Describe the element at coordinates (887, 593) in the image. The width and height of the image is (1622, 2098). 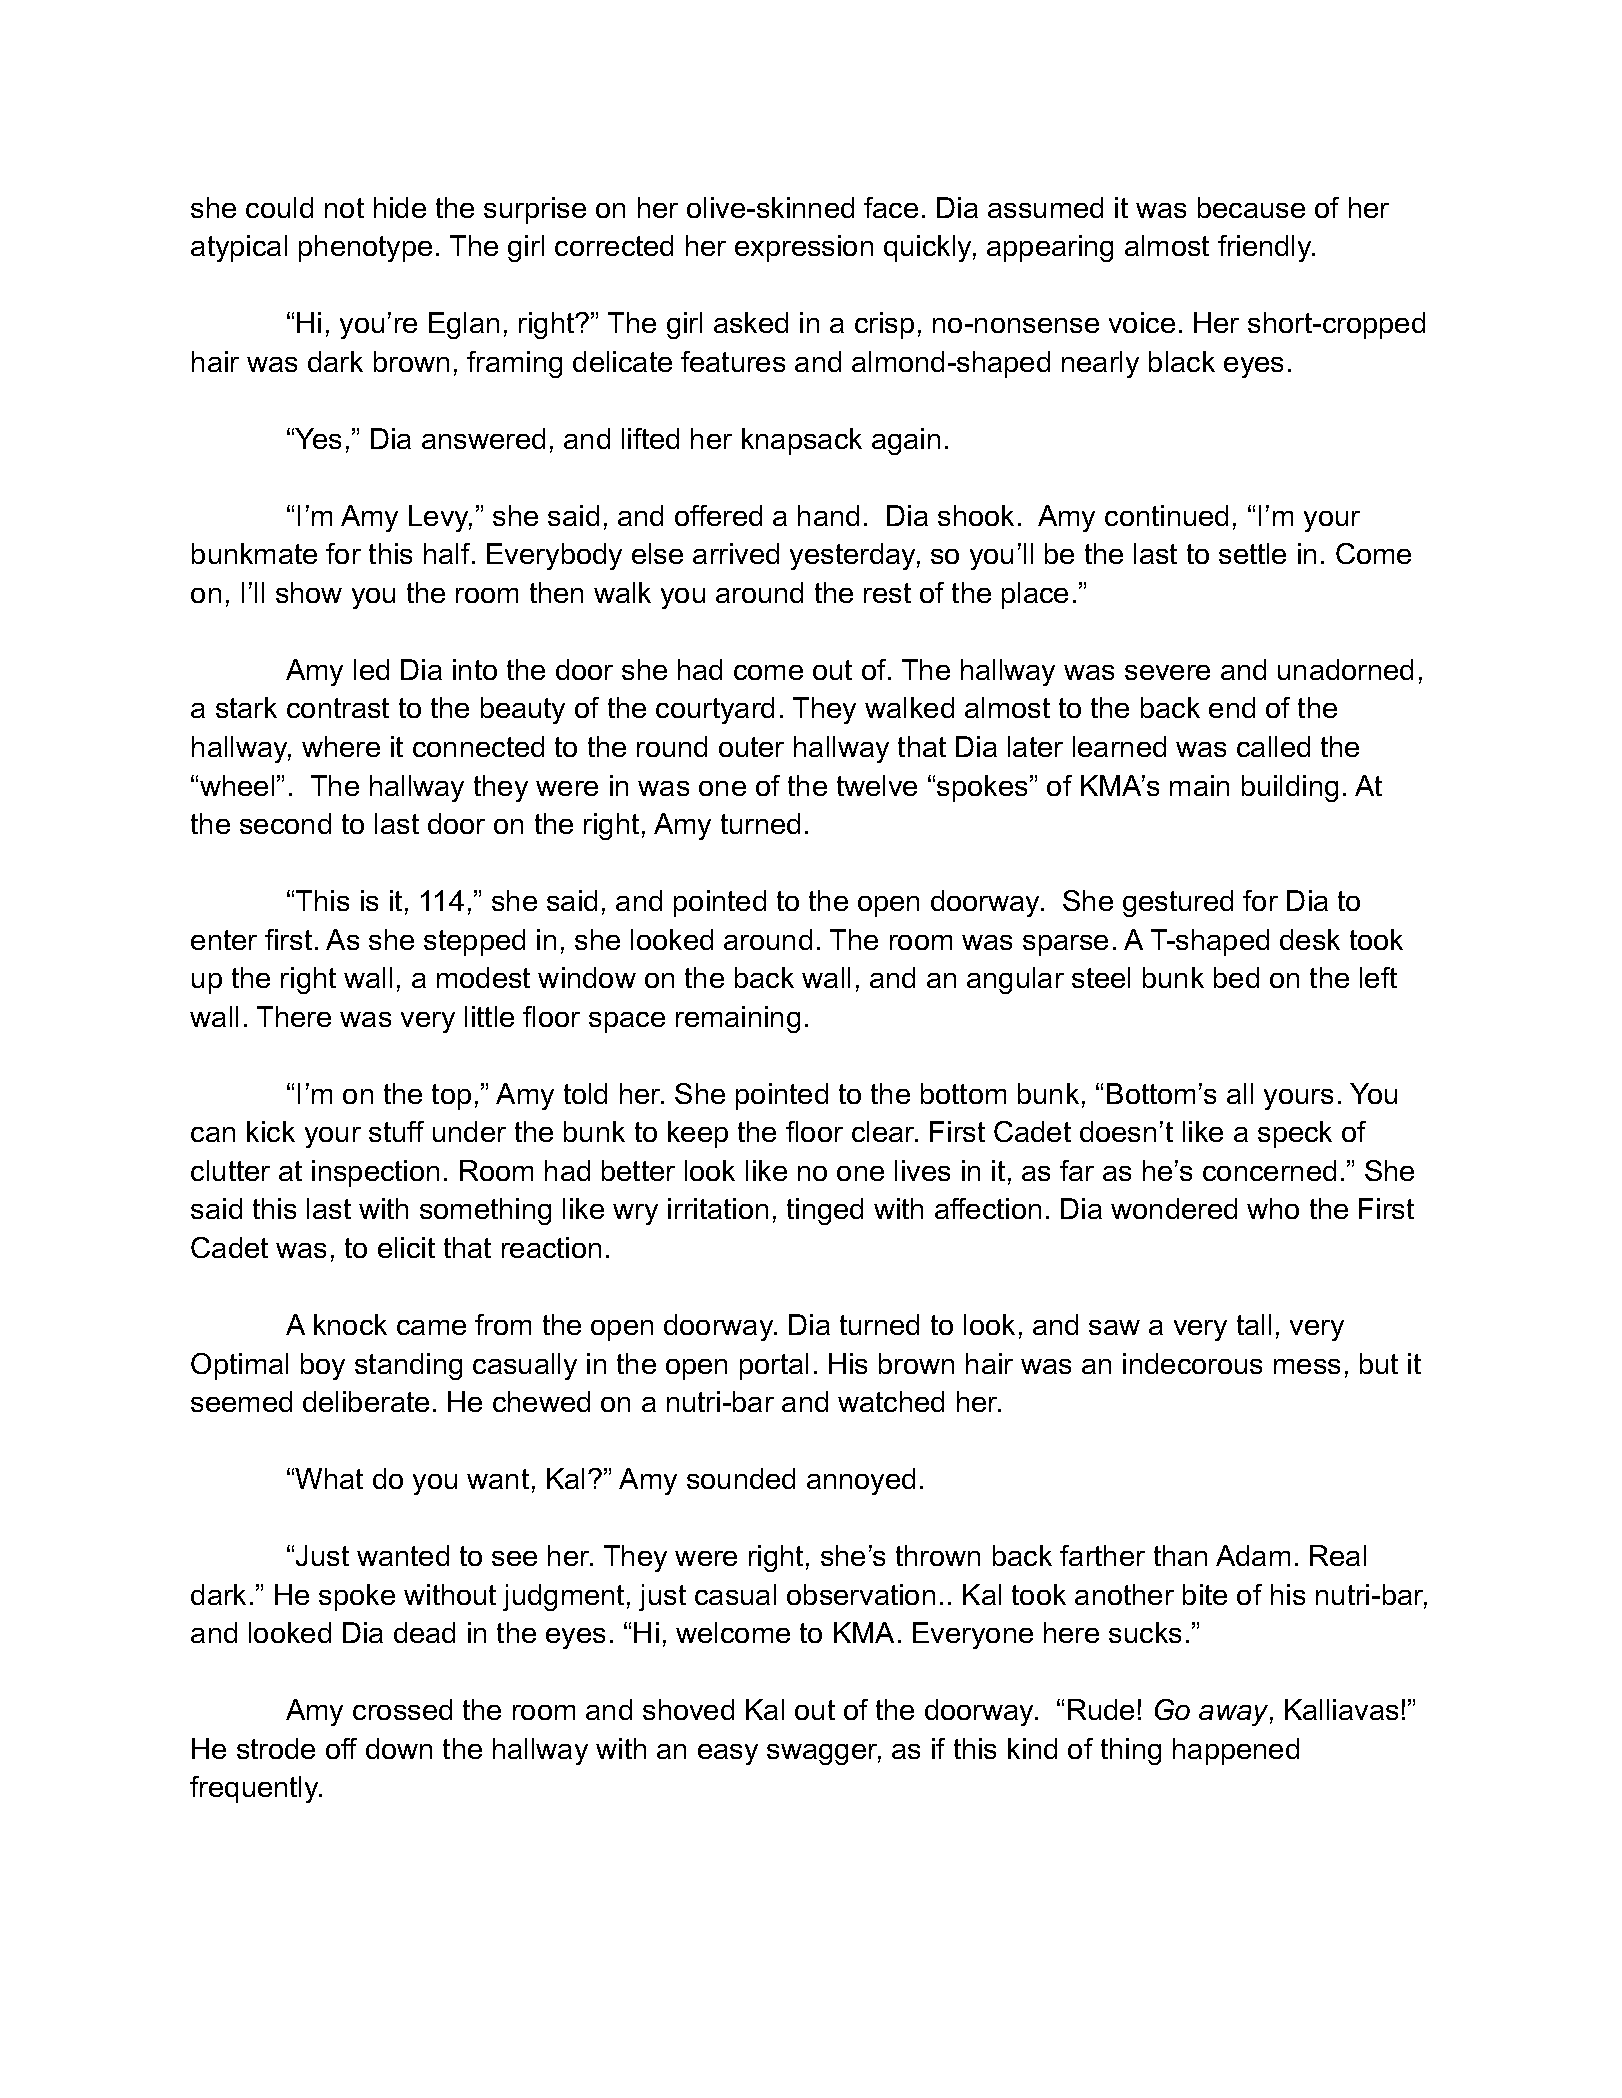
I see `rest` at that location.
